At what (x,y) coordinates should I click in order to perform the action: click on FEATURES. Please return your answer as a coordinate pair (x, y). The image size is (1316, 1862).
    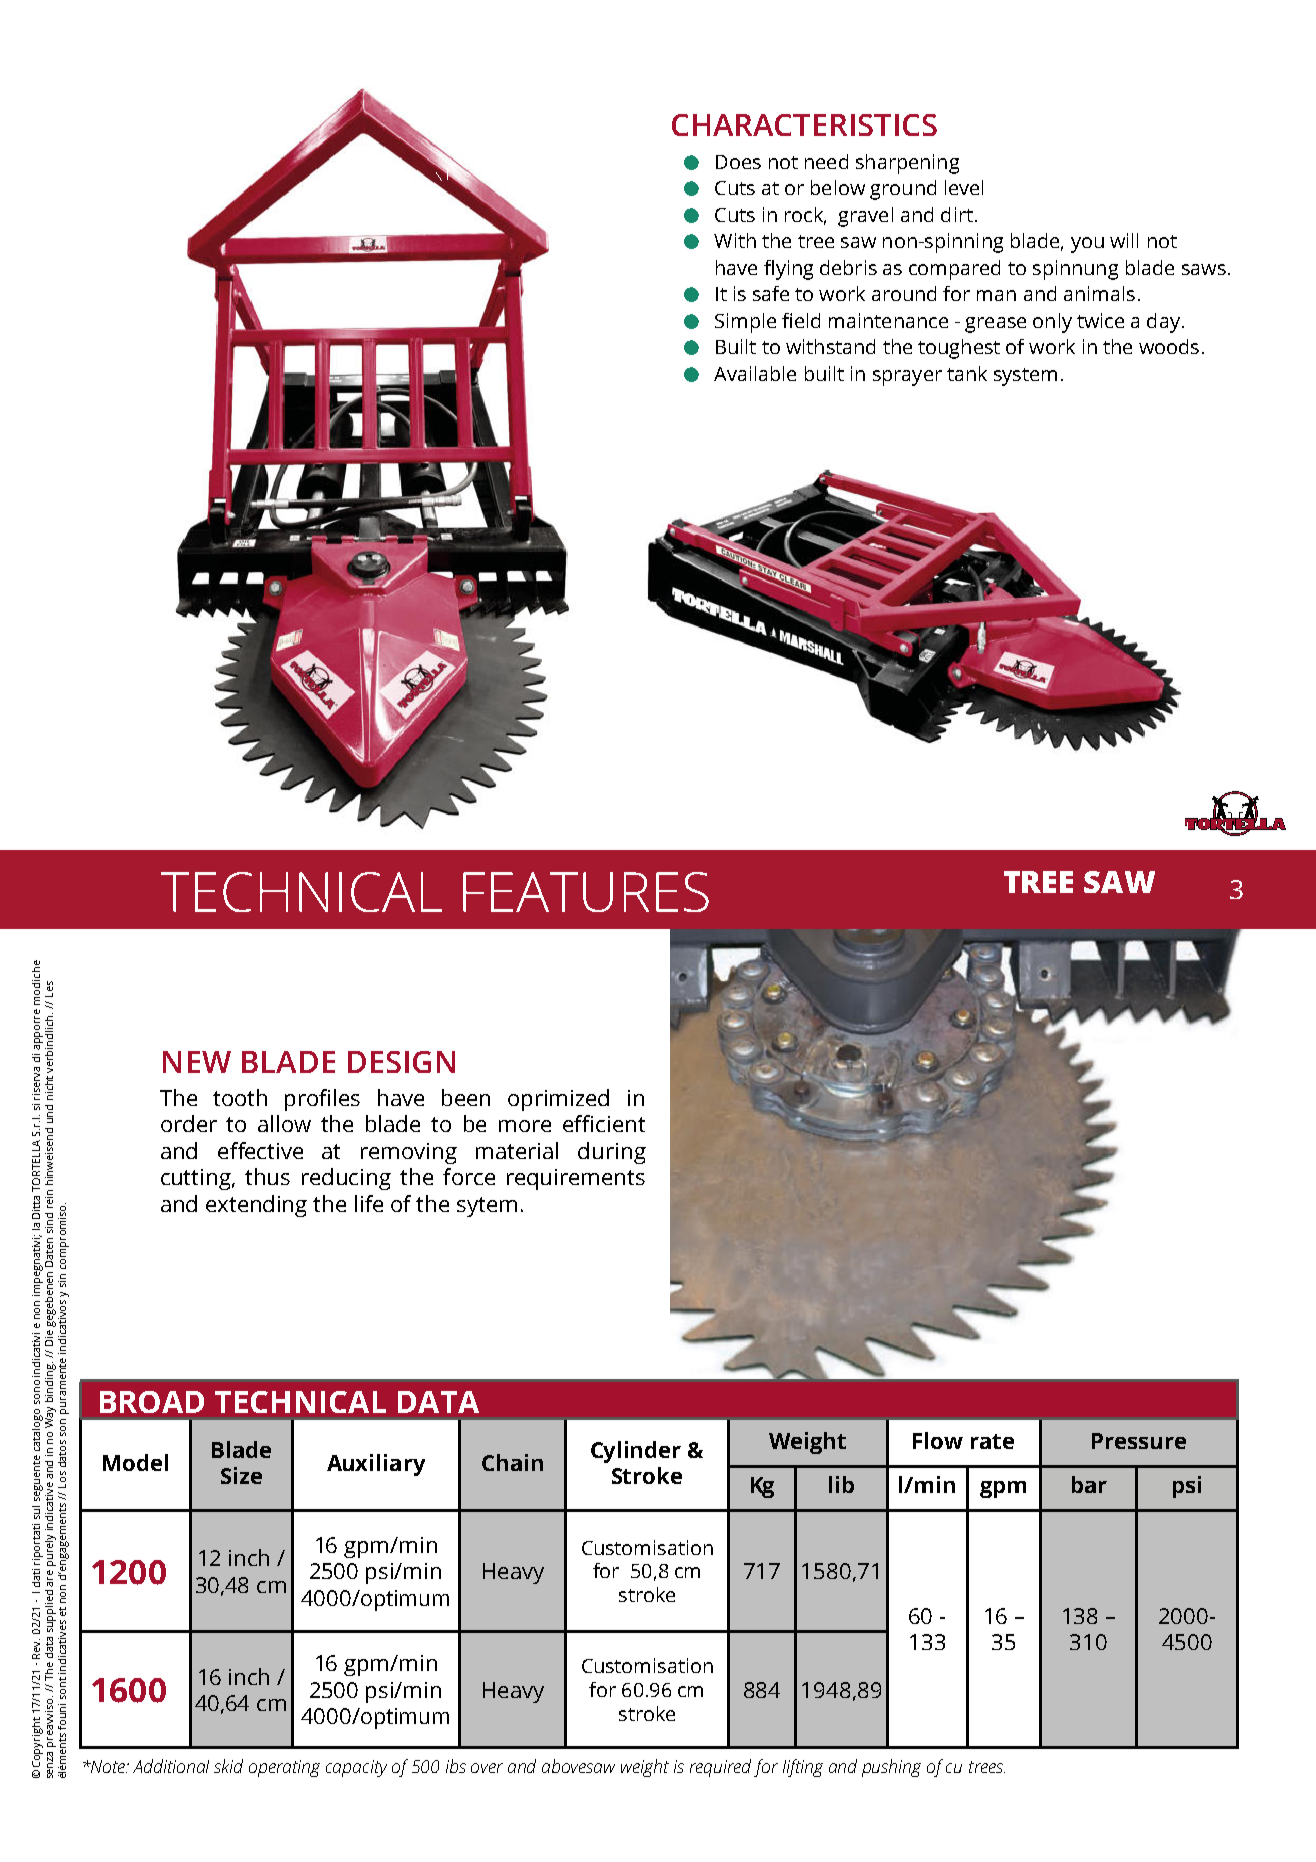
    Looking at the image, I should click on (586, 892).
